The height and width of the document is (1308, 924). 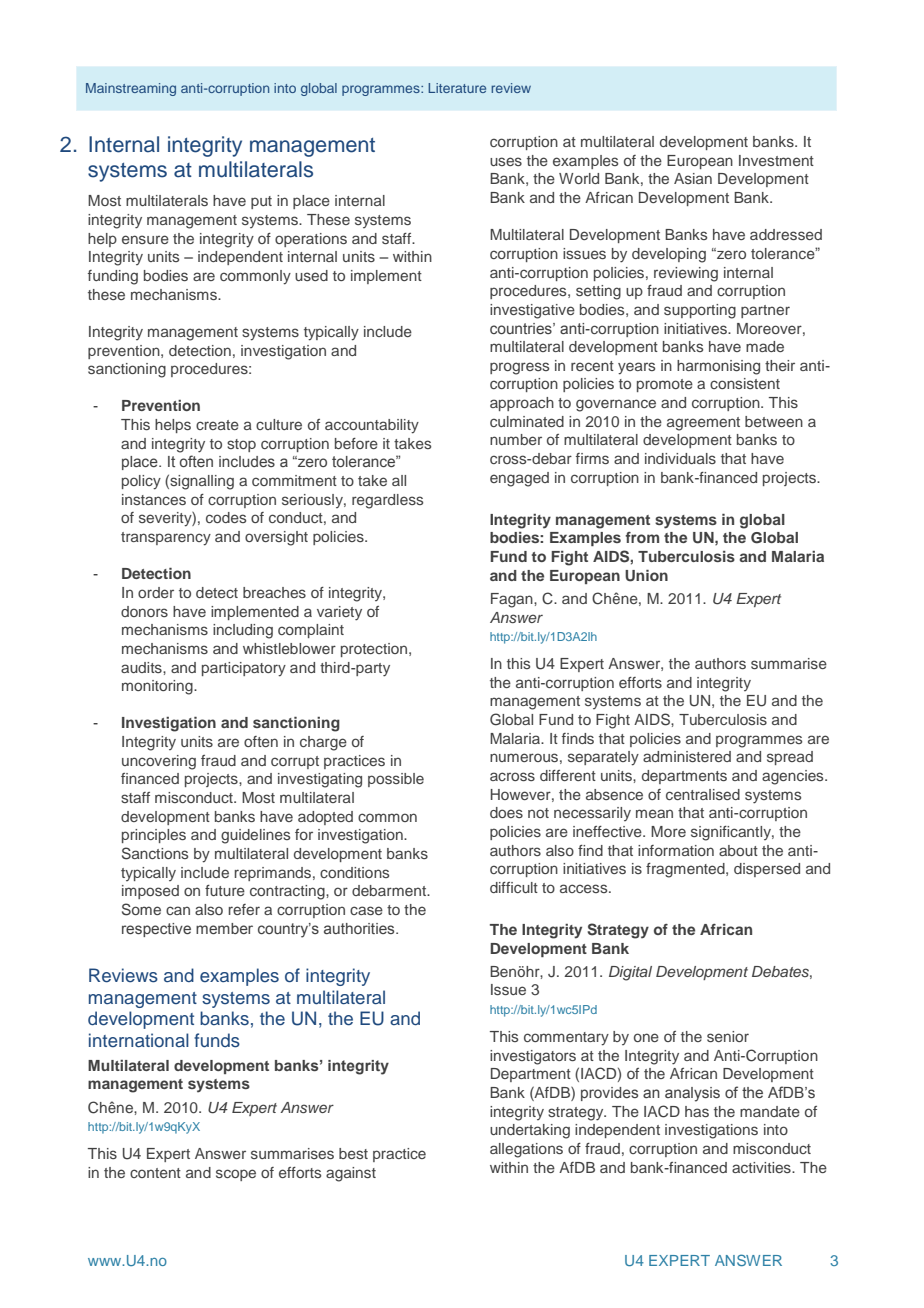 I want to click on including, so click(x=243, y=631).
